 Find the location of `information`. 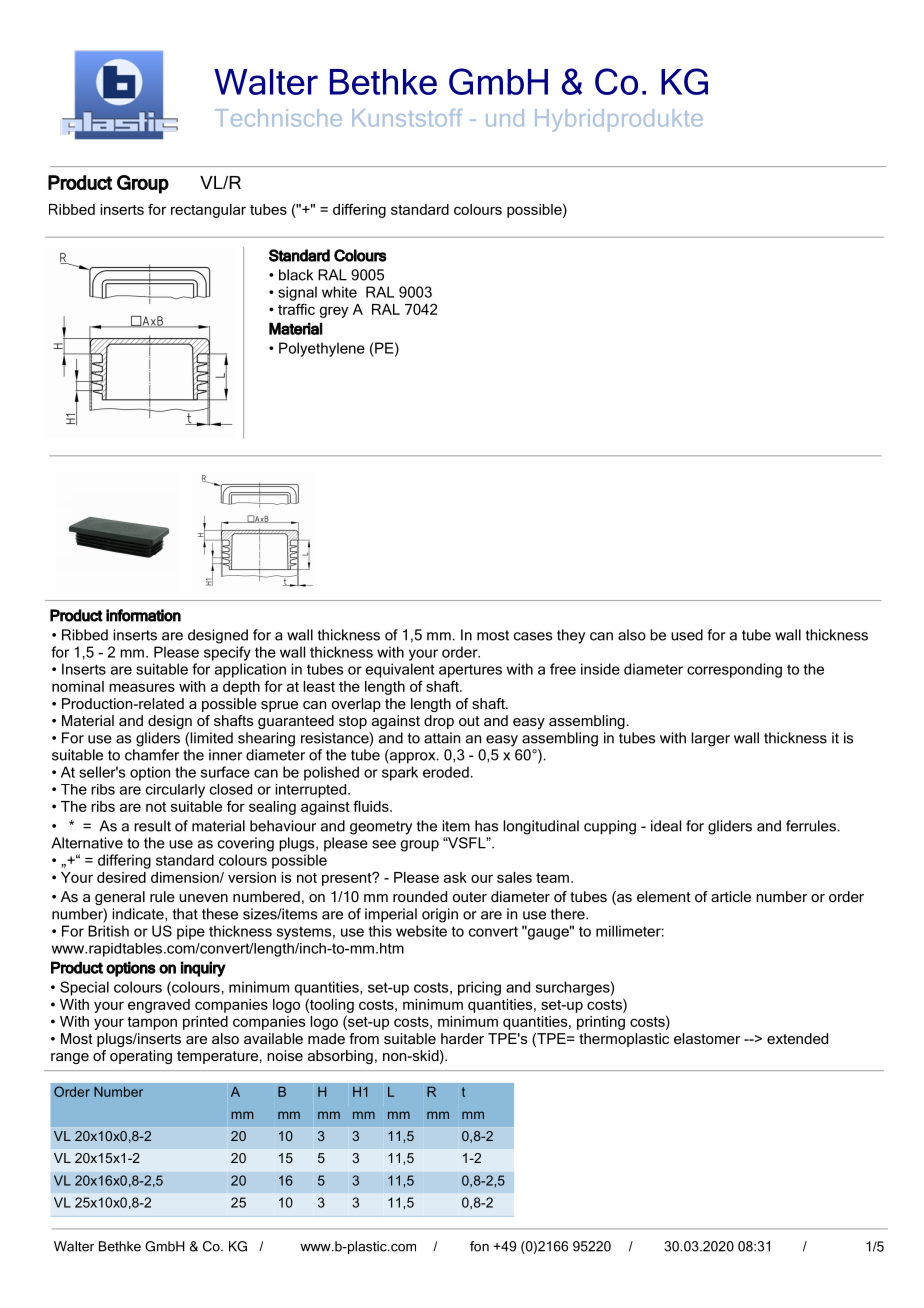

information is located at coordinates (143, 615).
